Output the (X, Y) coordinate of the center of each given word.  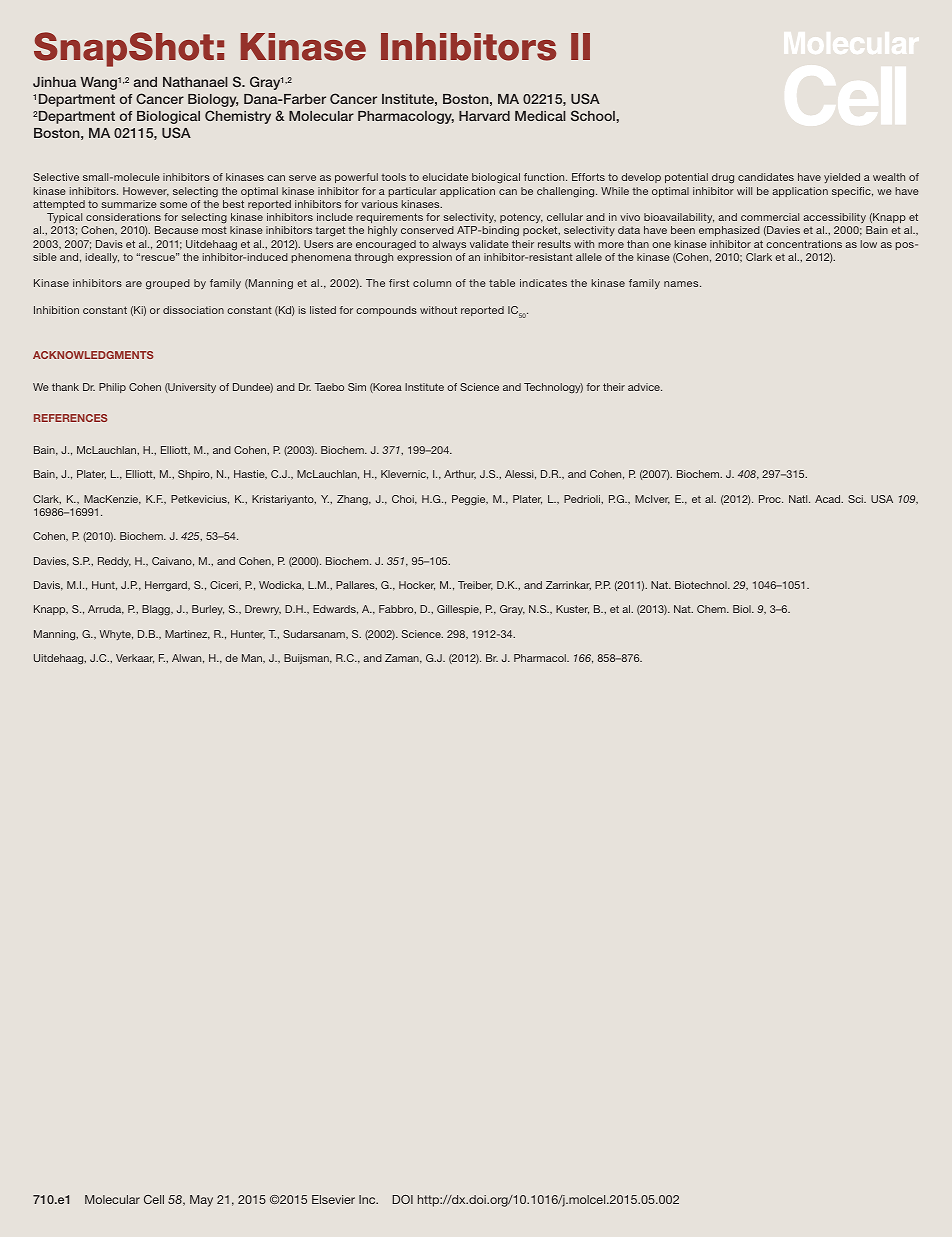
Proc (771, 499)
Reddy (114, 562)
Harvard (484, 116)
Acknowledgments (93, 355)
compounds (386, 311)
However (146, 192)
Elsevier (333, 1199)
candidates (766, 177)
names (682, 284)
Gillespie (459, 610)
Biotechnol (702, 585)
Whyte (116, 635)
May (201, 1201)
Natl (799, 499)
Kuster (572, 609)
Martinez (187, 635)
